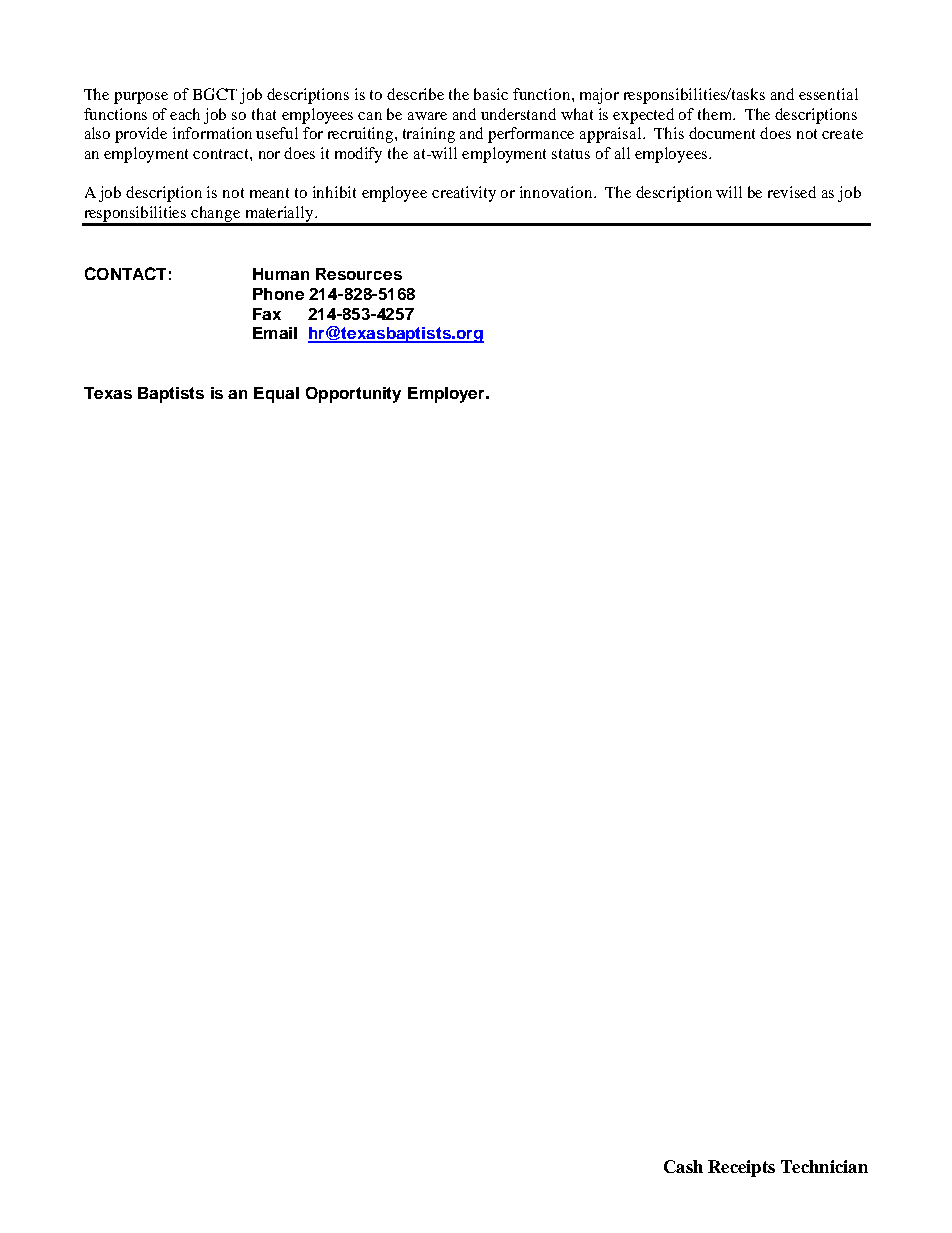 Image resolution: width=952 pixels, height=1233 pixels. What do you see at coordinates (281, 274) in the screenshot?
I see `Human` at bounding box center [281, 274].
